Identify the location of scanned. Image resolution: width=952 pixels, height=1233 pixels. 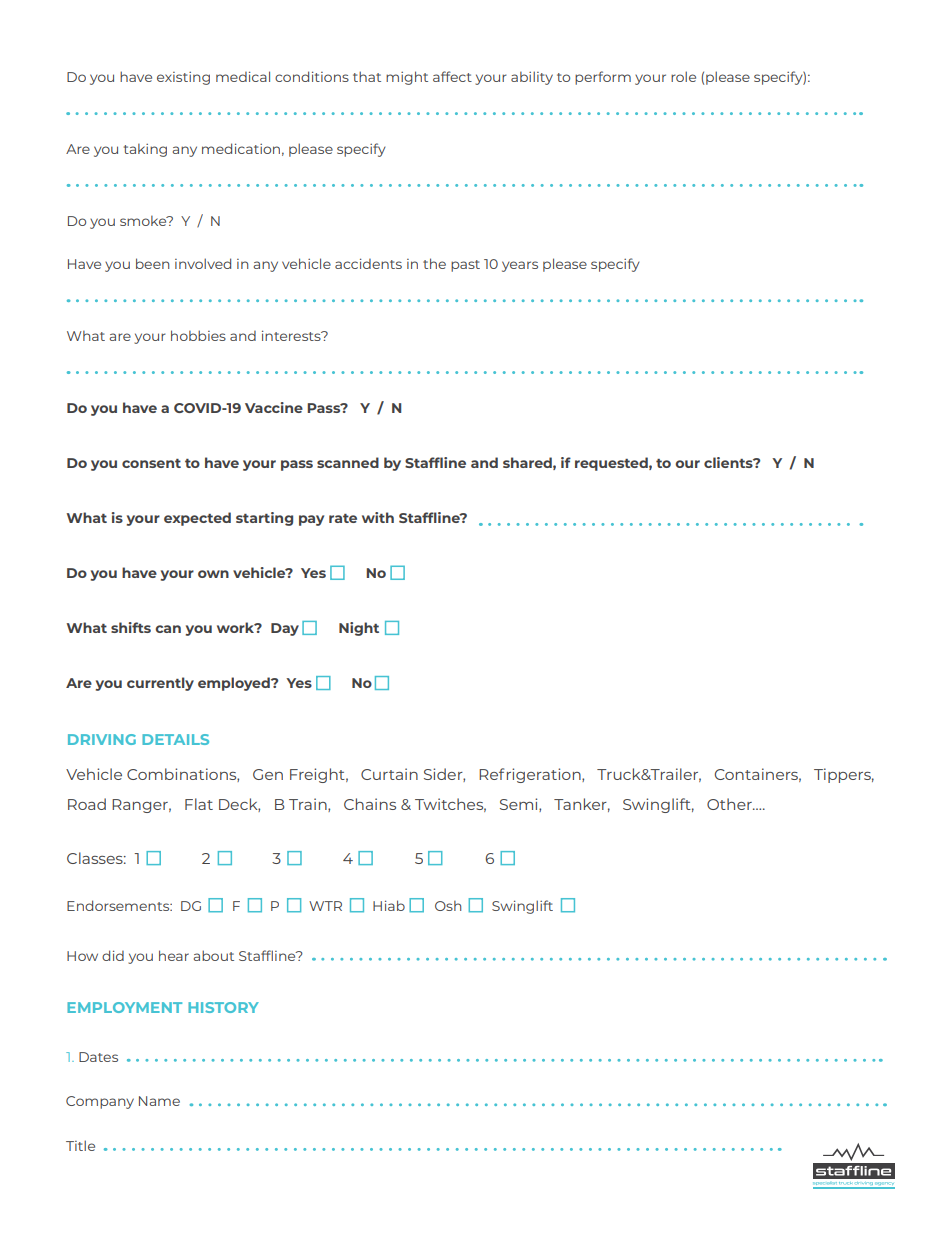
(348, 462).
